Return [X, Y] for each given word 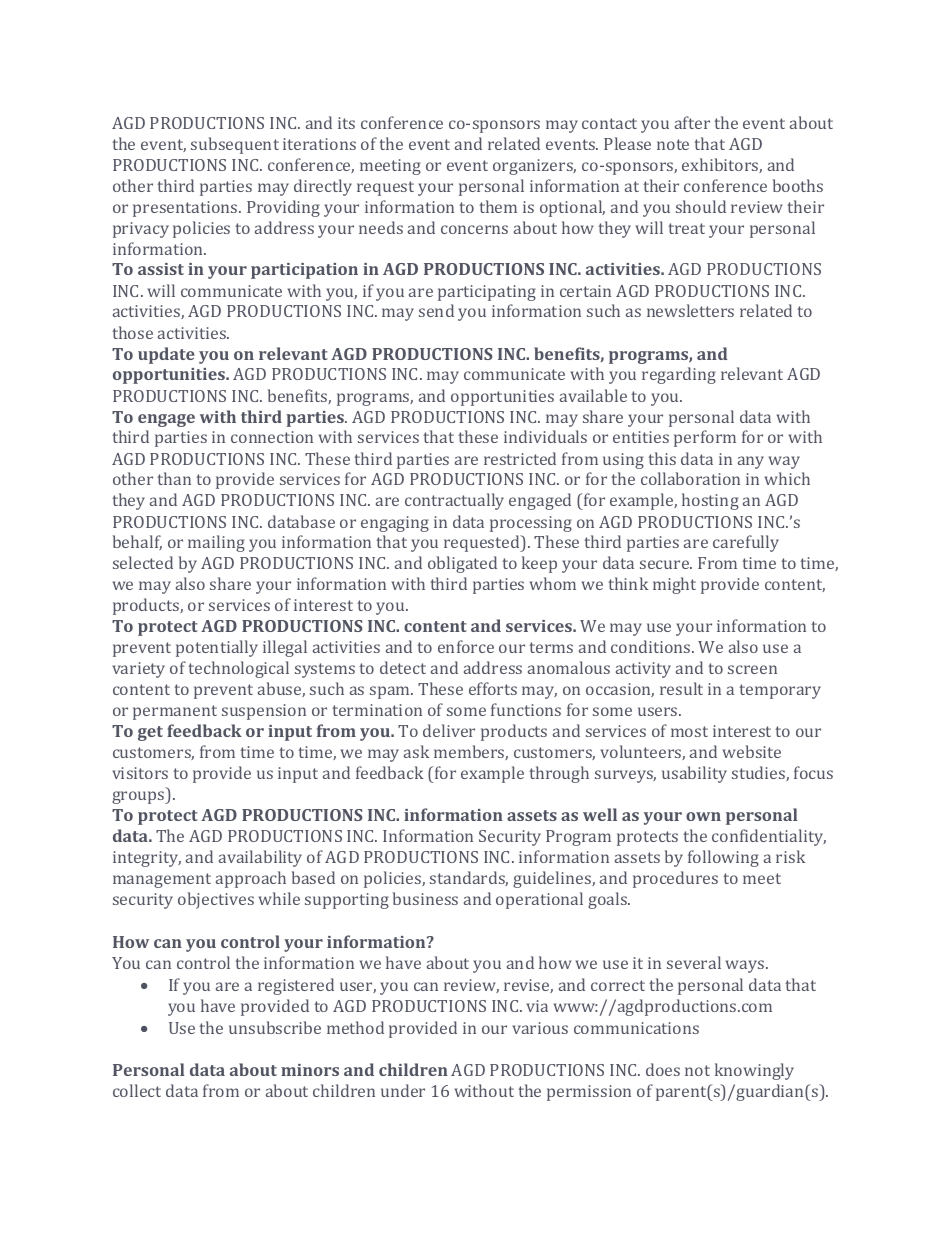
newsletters [690, 310]
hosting [710, 501]
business [425, 898]
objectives [216, 900]
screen [752, 669]
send [436, 310]
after [692, 122]
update [166, 355]
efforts [493, 688]
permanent [175, 712]
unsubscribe [275, 1027]
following [723, 858]
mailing [216, 543]
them [498, 206]
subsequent [235, 145]
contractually [454, 501]
